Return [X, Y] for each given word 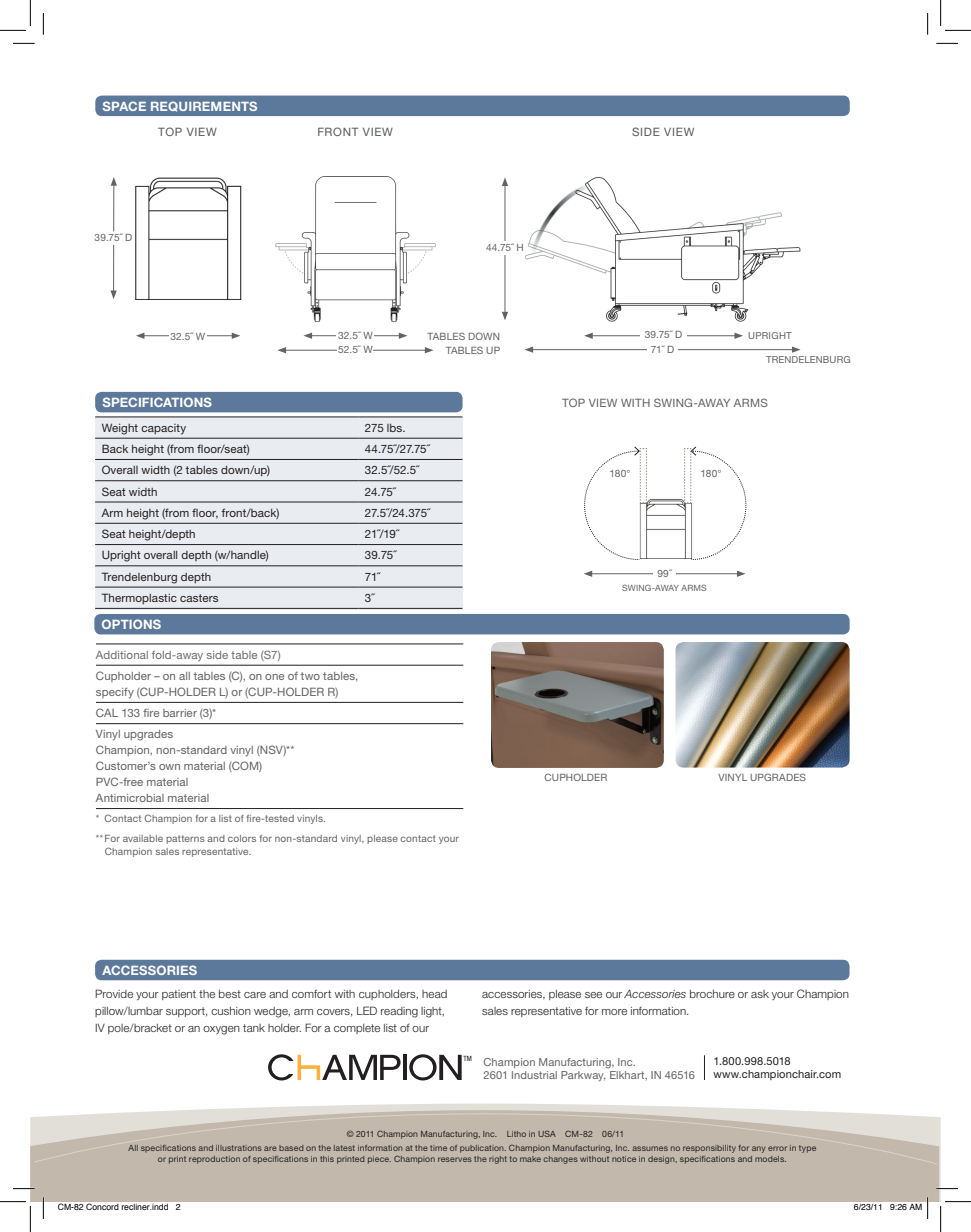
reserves [455, 1159]
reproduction [214, 1160]
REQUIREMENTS [204, 106]
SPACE [124, 106]
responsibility [709, 1149]
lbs [396, 428]
